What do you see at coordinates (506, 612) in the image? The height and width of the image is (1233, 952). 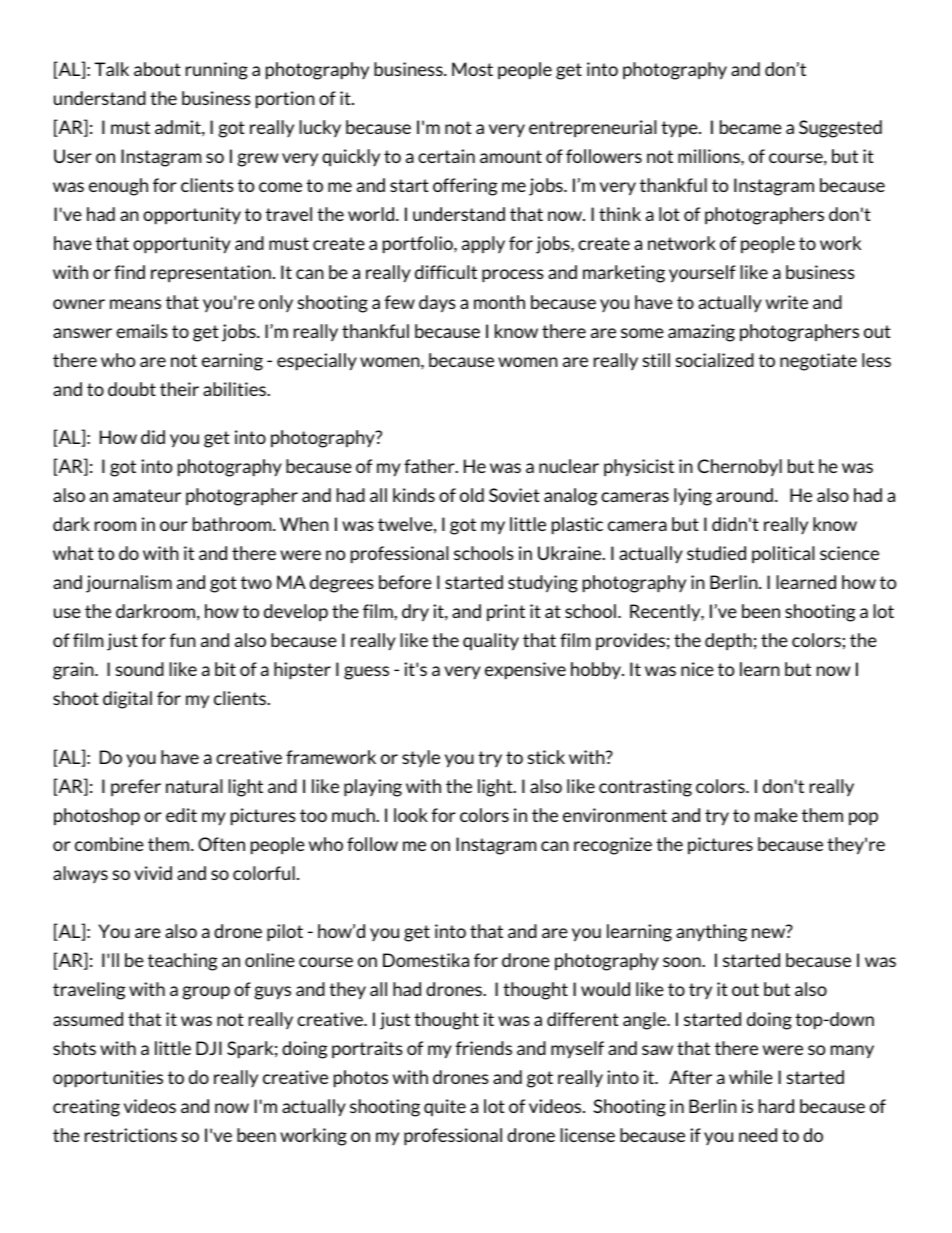 I see `print` at bounding box center [506, 612].
